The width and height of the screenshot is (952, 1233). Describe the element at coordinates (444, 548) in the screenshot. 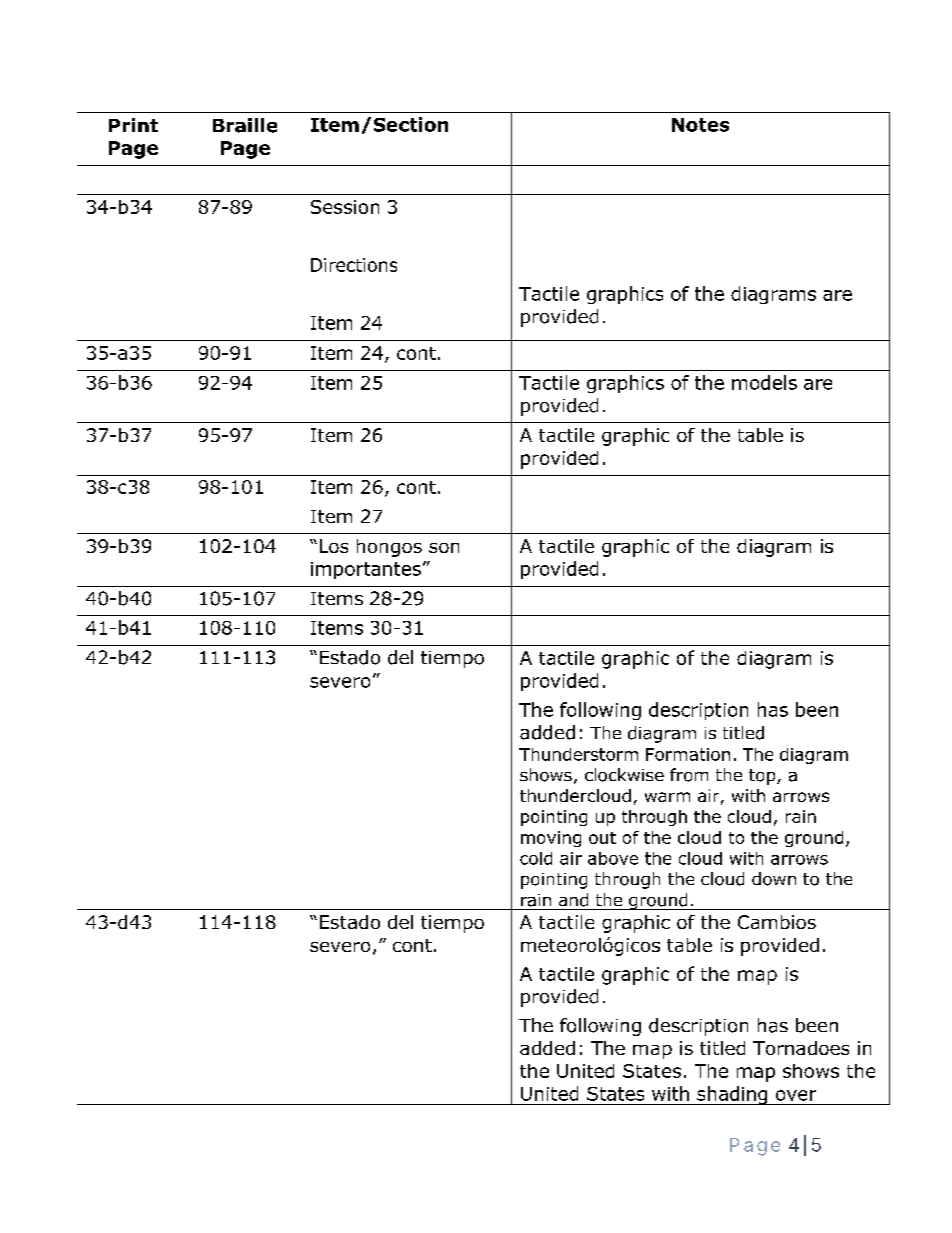

I see `son` at that location.
